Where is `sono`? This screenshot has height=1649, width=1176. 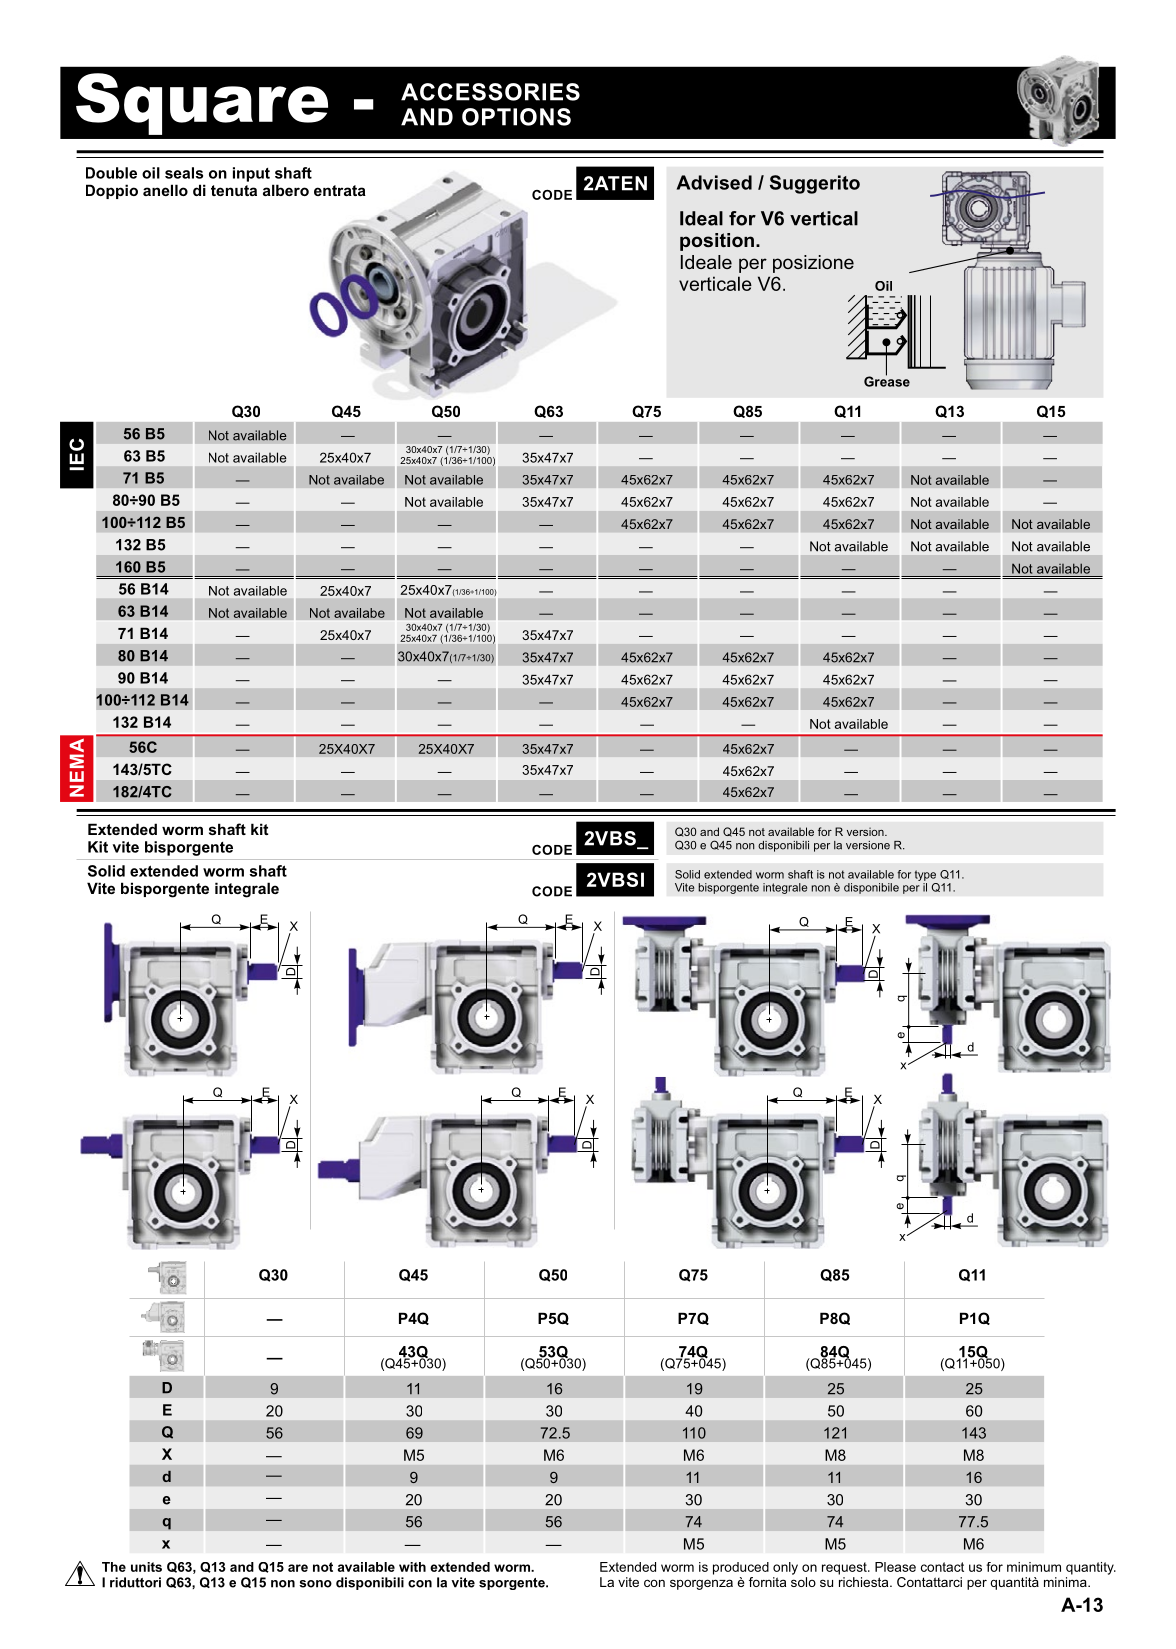
sono is located at coordinates (315, 1584).
